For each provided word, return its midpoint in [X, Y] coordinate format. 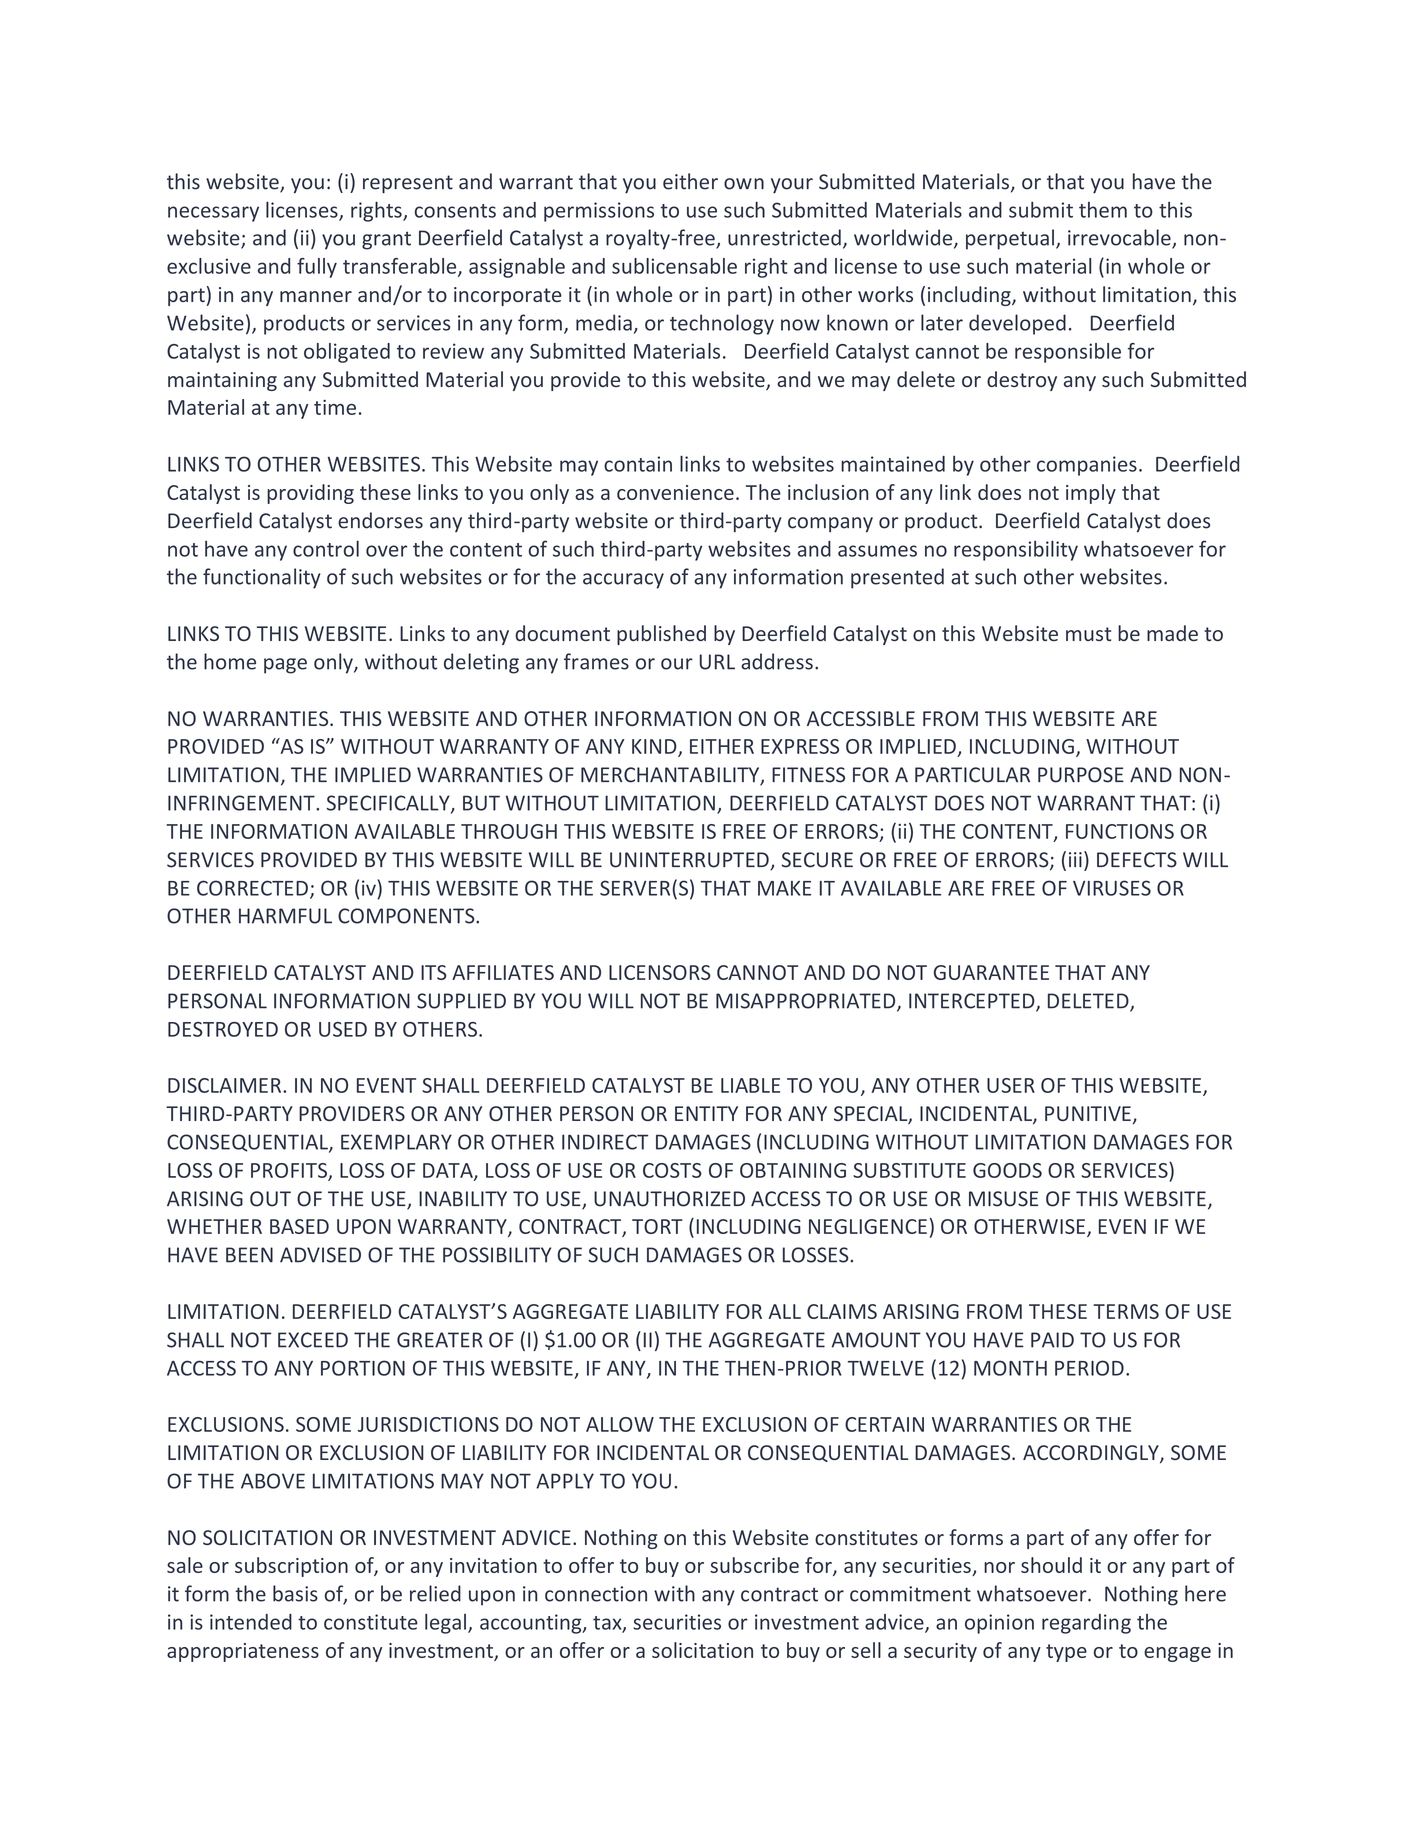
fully [317, 268]
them [1103, 210]
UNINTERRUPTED [690, 861]
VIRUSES [1112, 888]
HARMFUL [285, 916]
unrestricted [784, 237]
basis [295, 1593]
